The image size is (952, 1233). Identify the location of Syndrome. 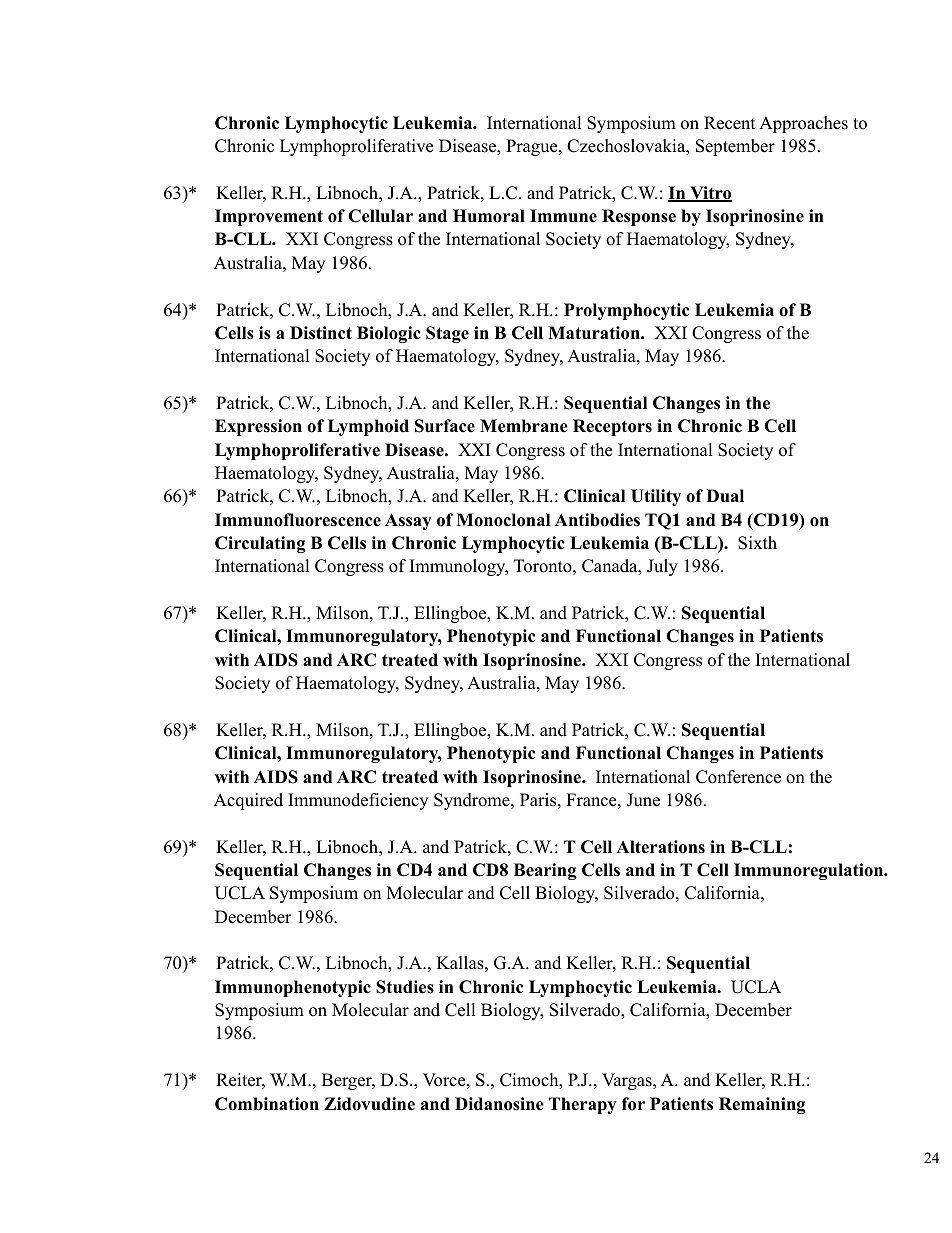
(473, 801).
